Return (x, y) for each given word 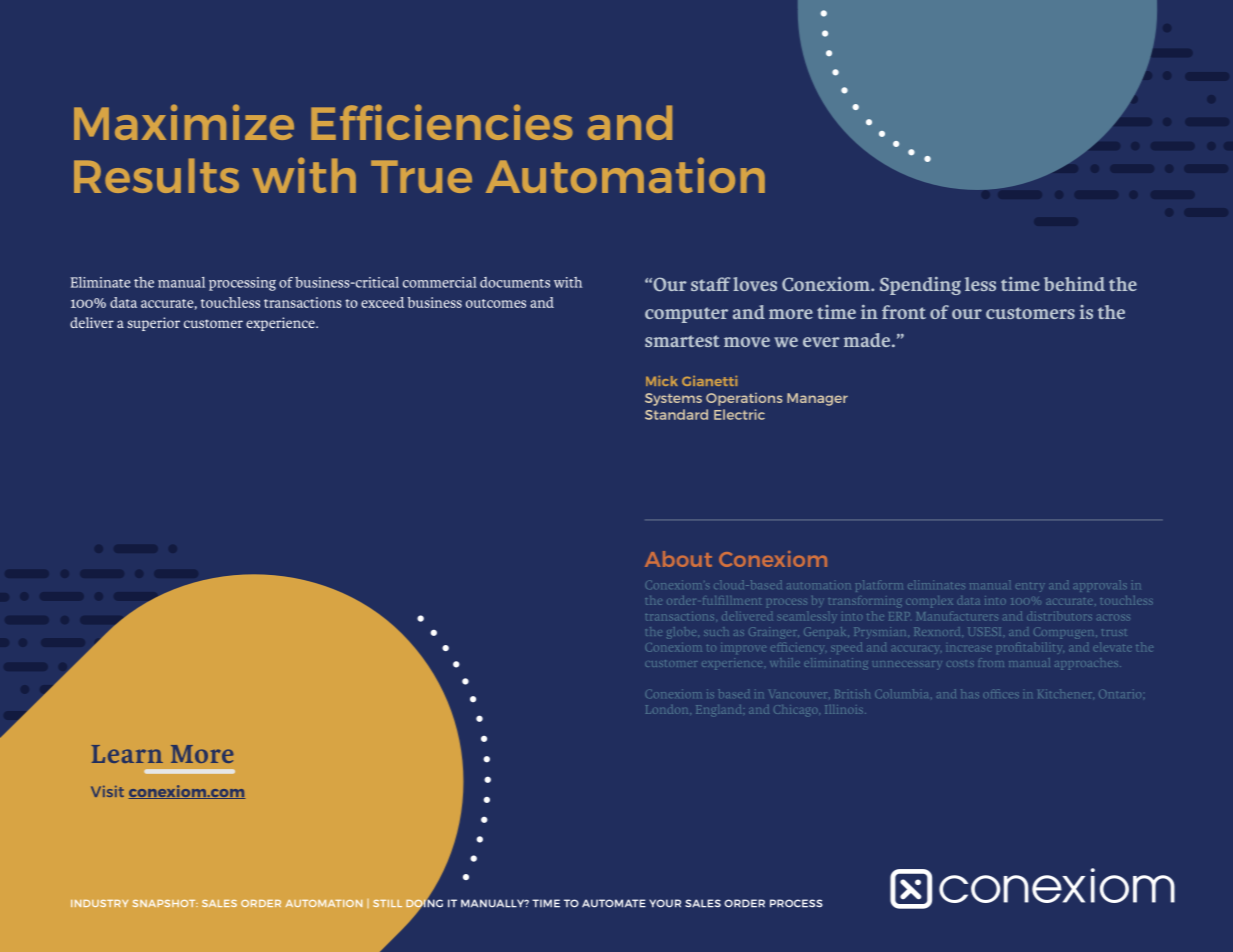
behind (1074, 284)
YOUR (665, 903)
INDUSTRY (99, 903)
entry (1030, 587)
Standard (676, 414)
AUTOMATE (614, 903)
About (678, 559)
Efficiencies (442, 122)
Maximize (184, 122)
